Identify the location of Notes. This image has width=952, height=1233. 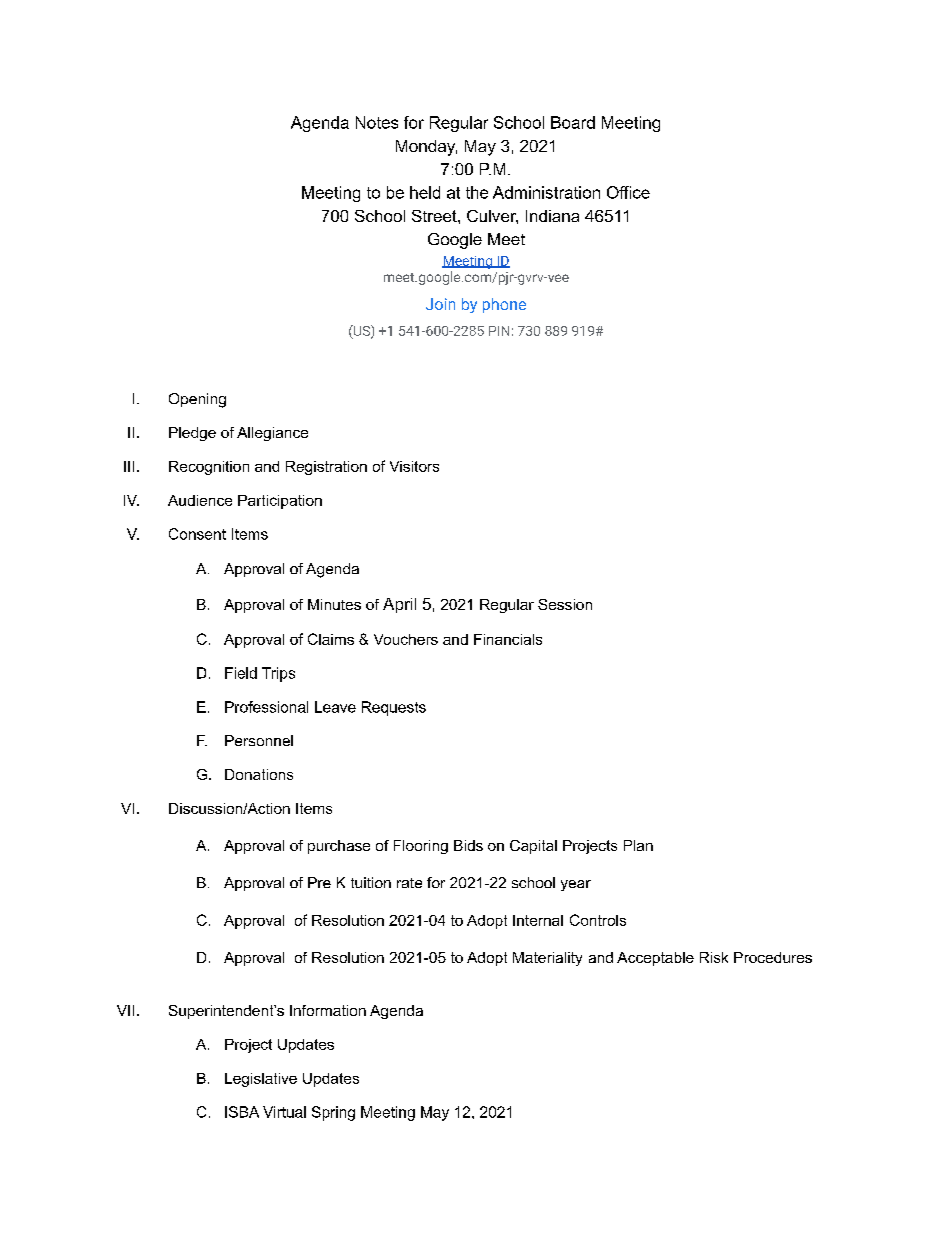
(377, 122).
